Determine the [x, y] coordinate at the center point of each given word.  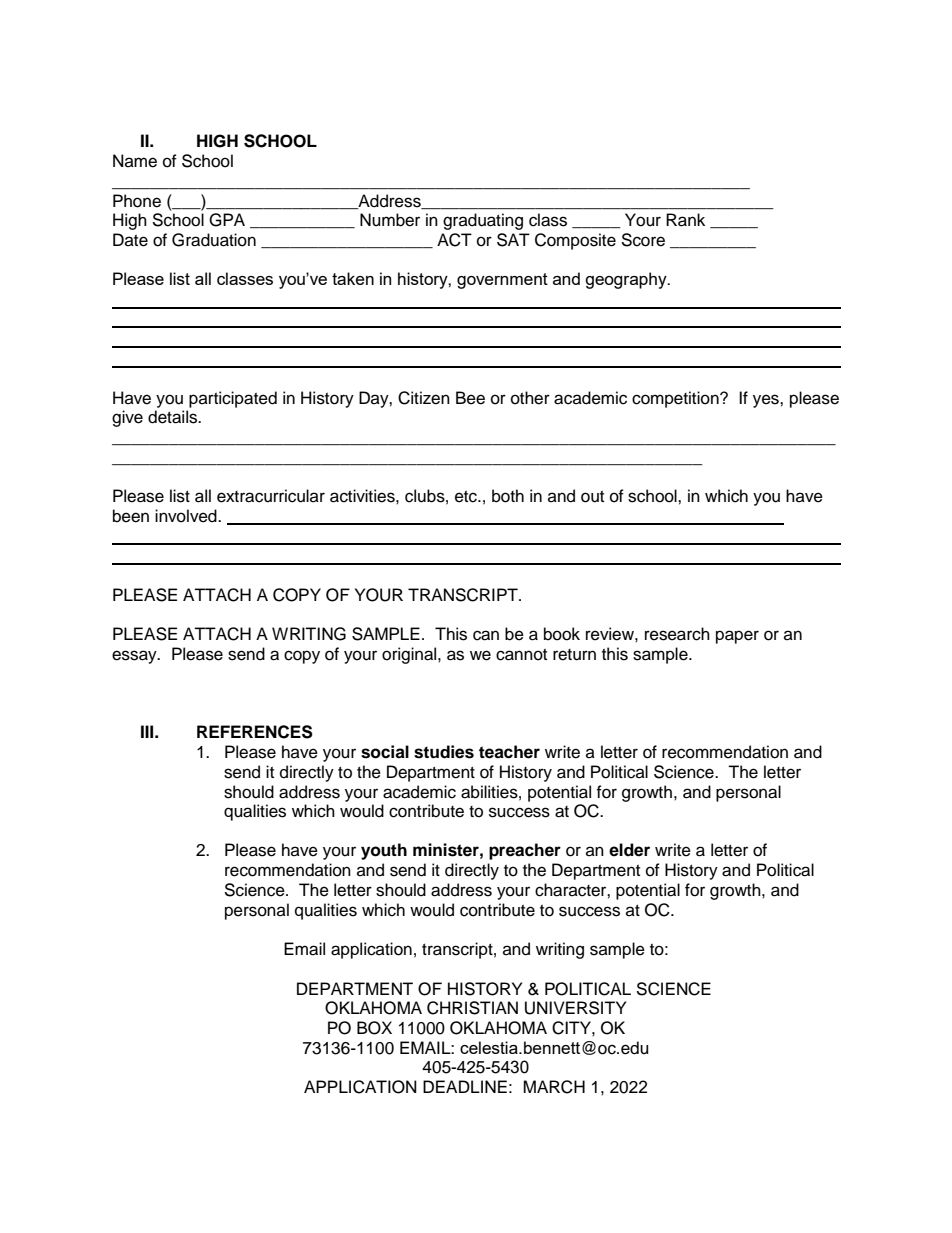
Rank [685, 220]
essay [135, 657]
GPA [227, 220]
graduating [483, 221]
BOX [374, 1028]
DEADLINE [465, 1086]
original [410, 655]
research [677, 634]
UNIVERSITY [575, 1008]
